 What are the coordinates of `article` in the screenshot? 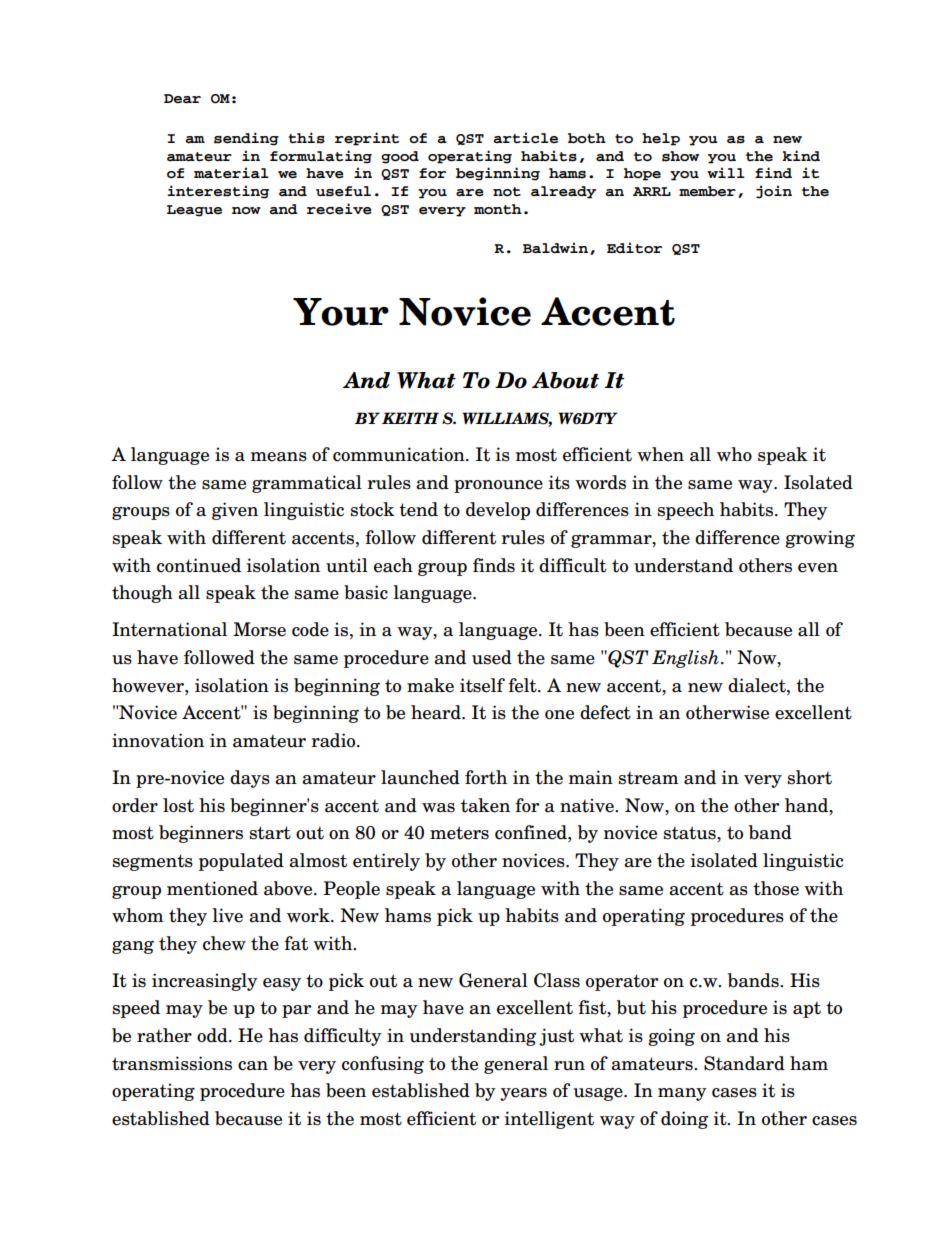 It's located at (525, 138).
